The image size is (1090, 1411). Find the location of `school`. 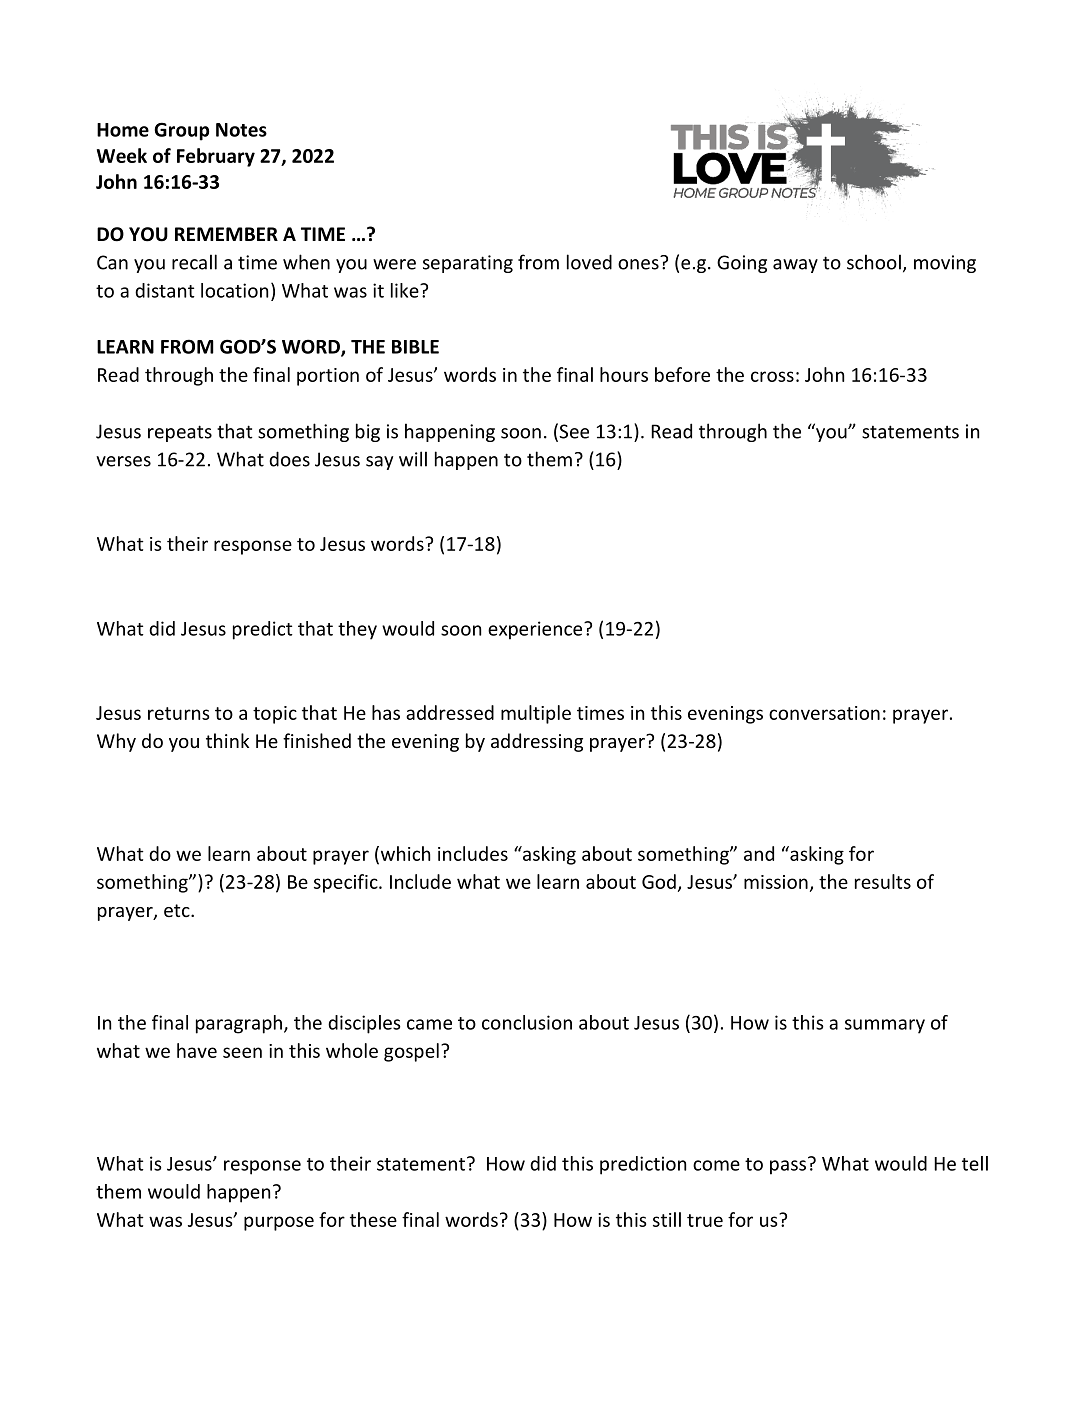

school is located at coordinates (874, 262).
